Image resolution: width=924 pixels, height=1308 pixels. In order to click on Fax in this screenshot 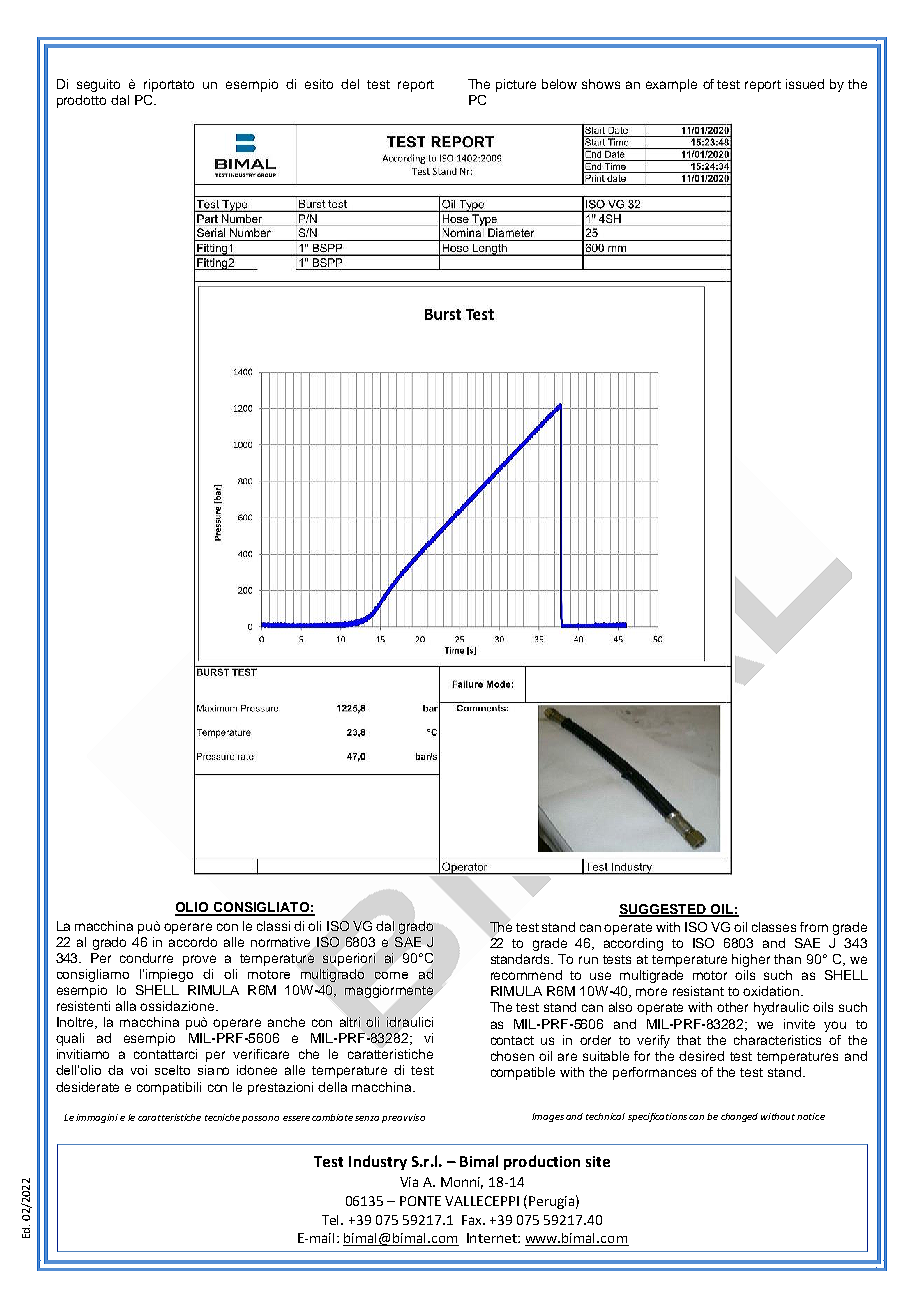, I will do `click(473, 1220)`.
